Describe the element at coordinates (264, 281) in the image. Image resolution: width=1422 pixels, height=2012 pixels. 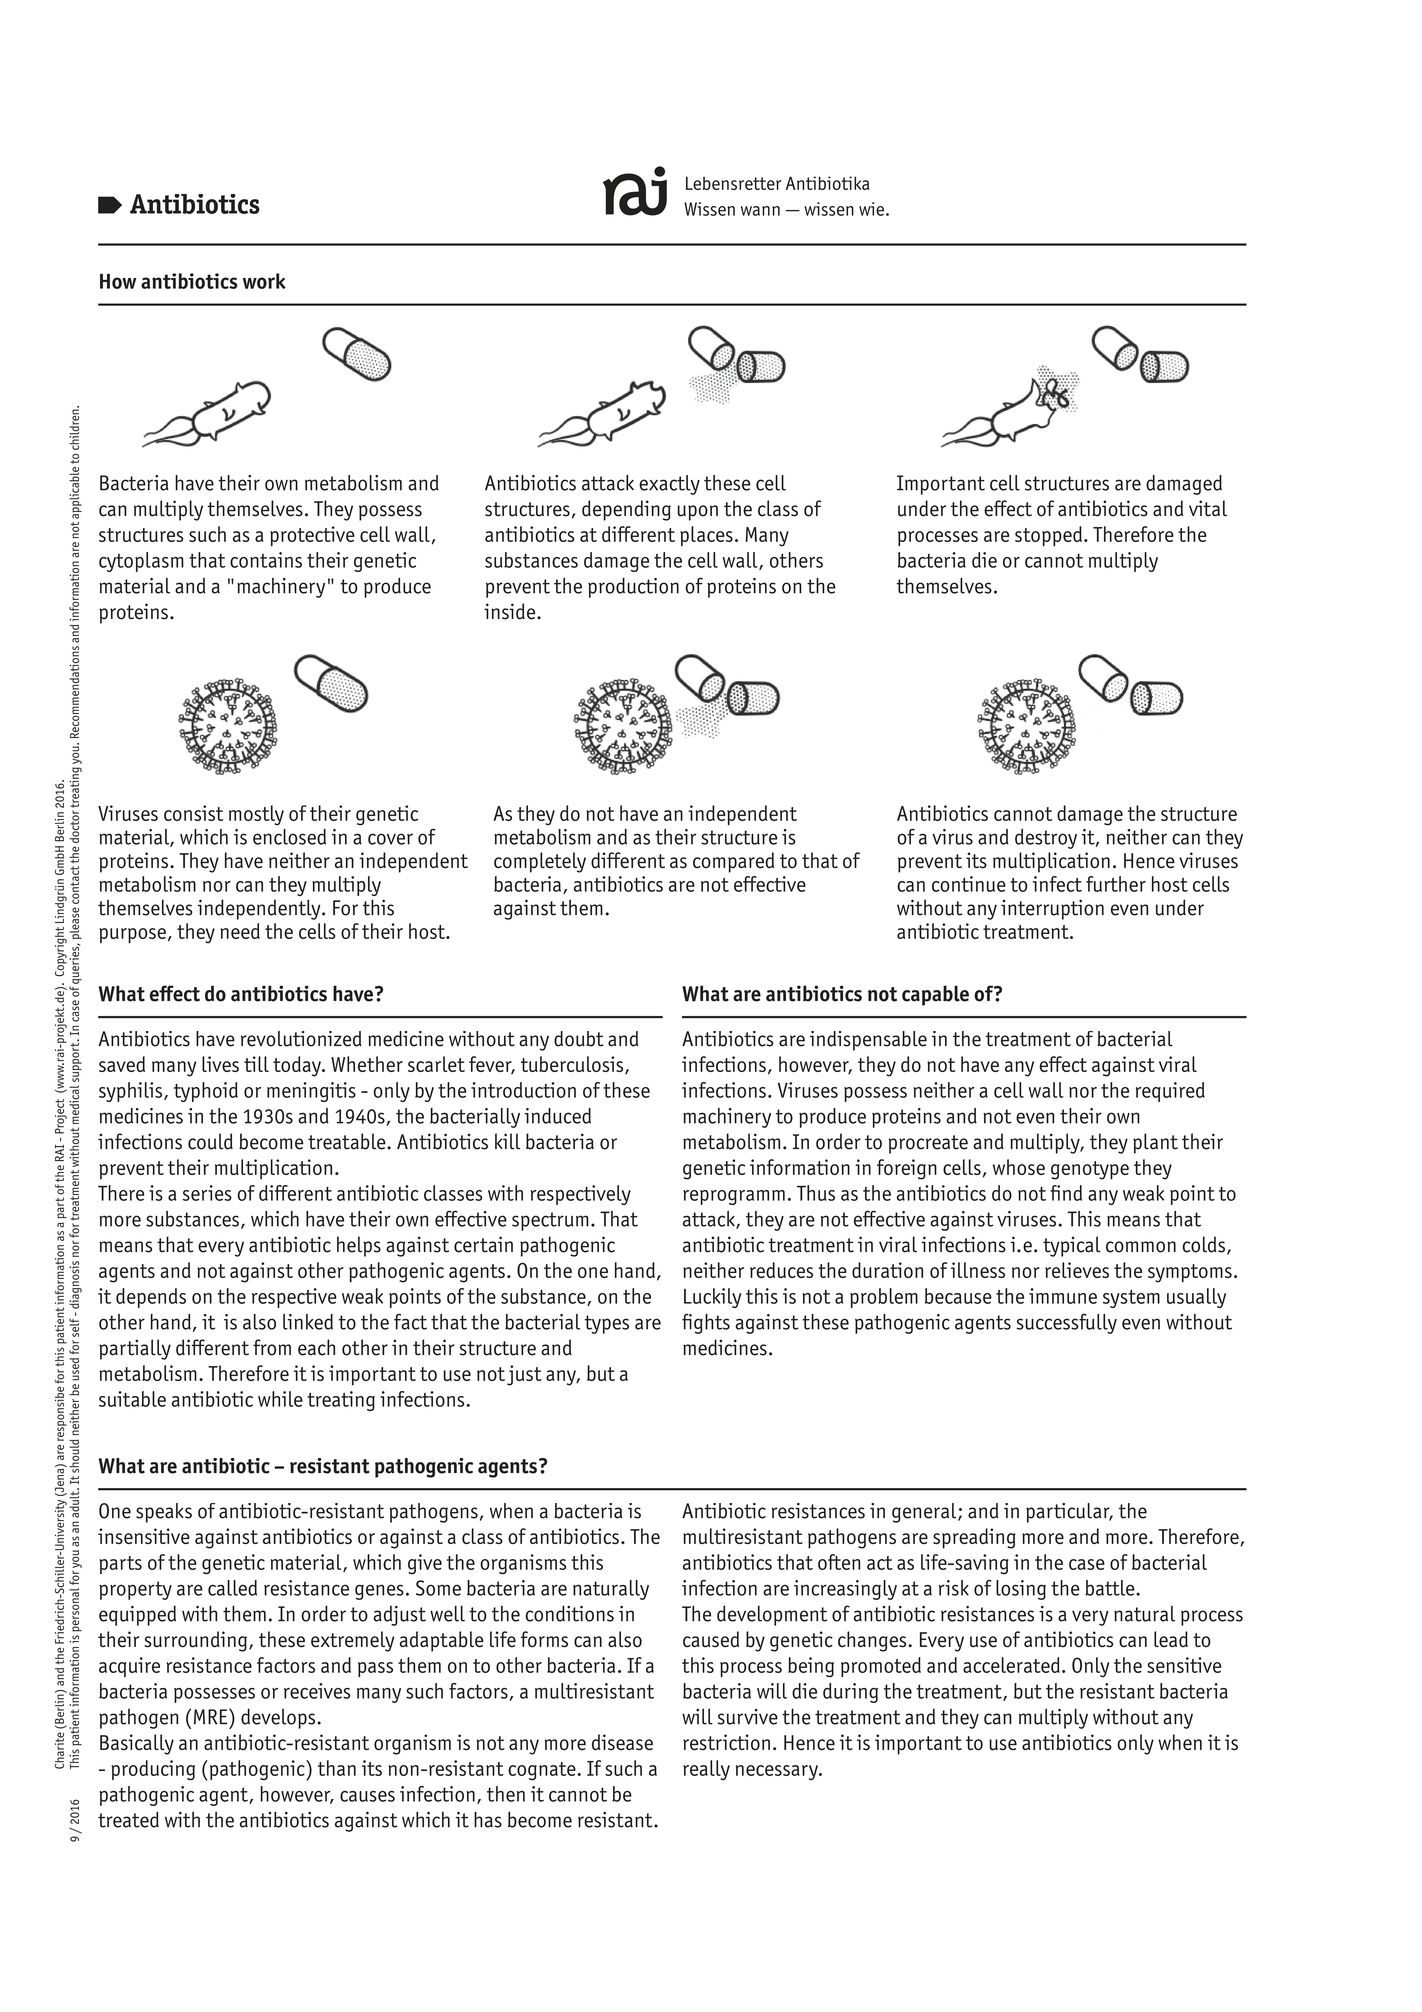
I see `work` at that location.
